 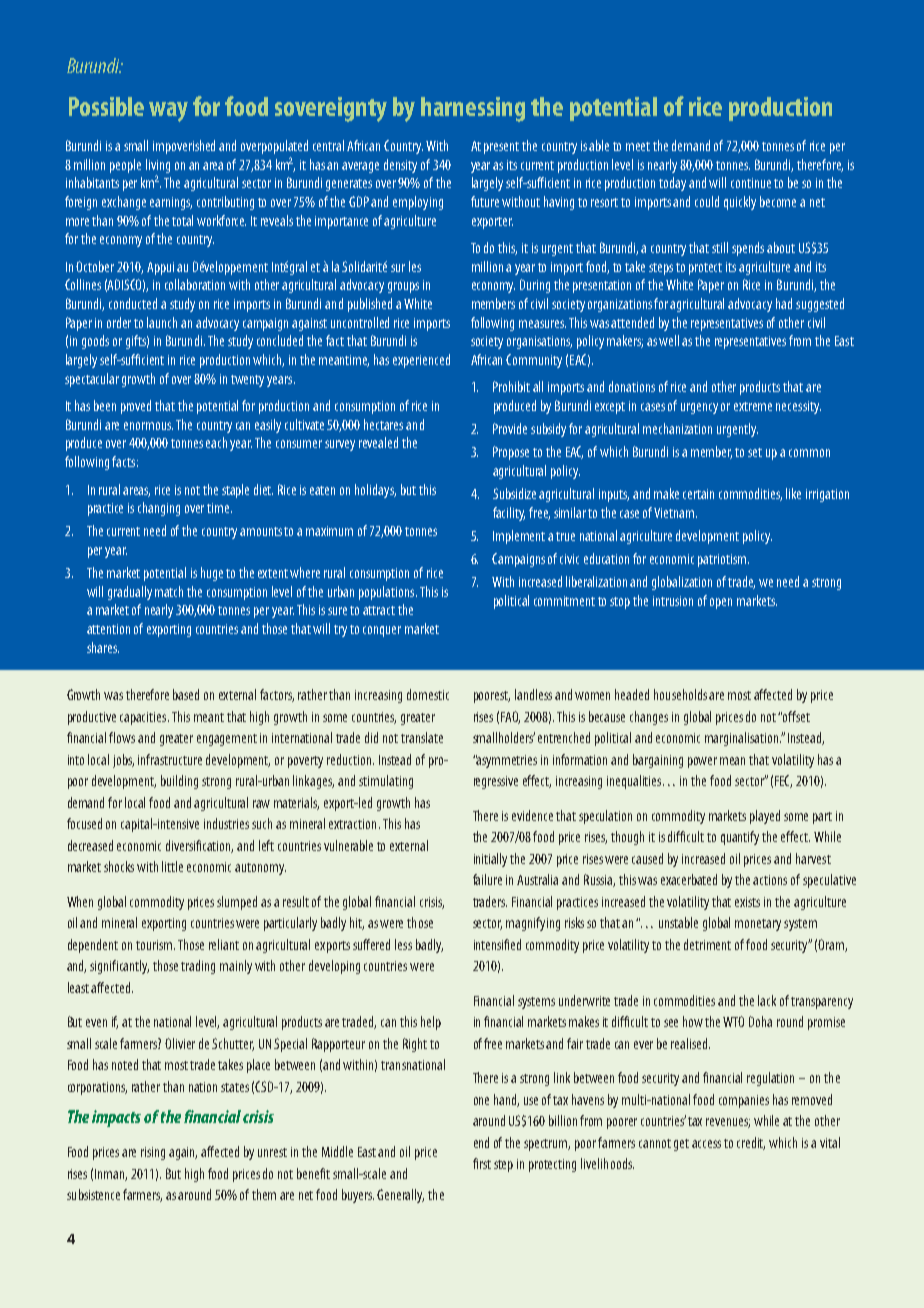 What do you see at coordinates (153, 1153) in the page?
I see `rising` at bounding box center [153, 1153].
